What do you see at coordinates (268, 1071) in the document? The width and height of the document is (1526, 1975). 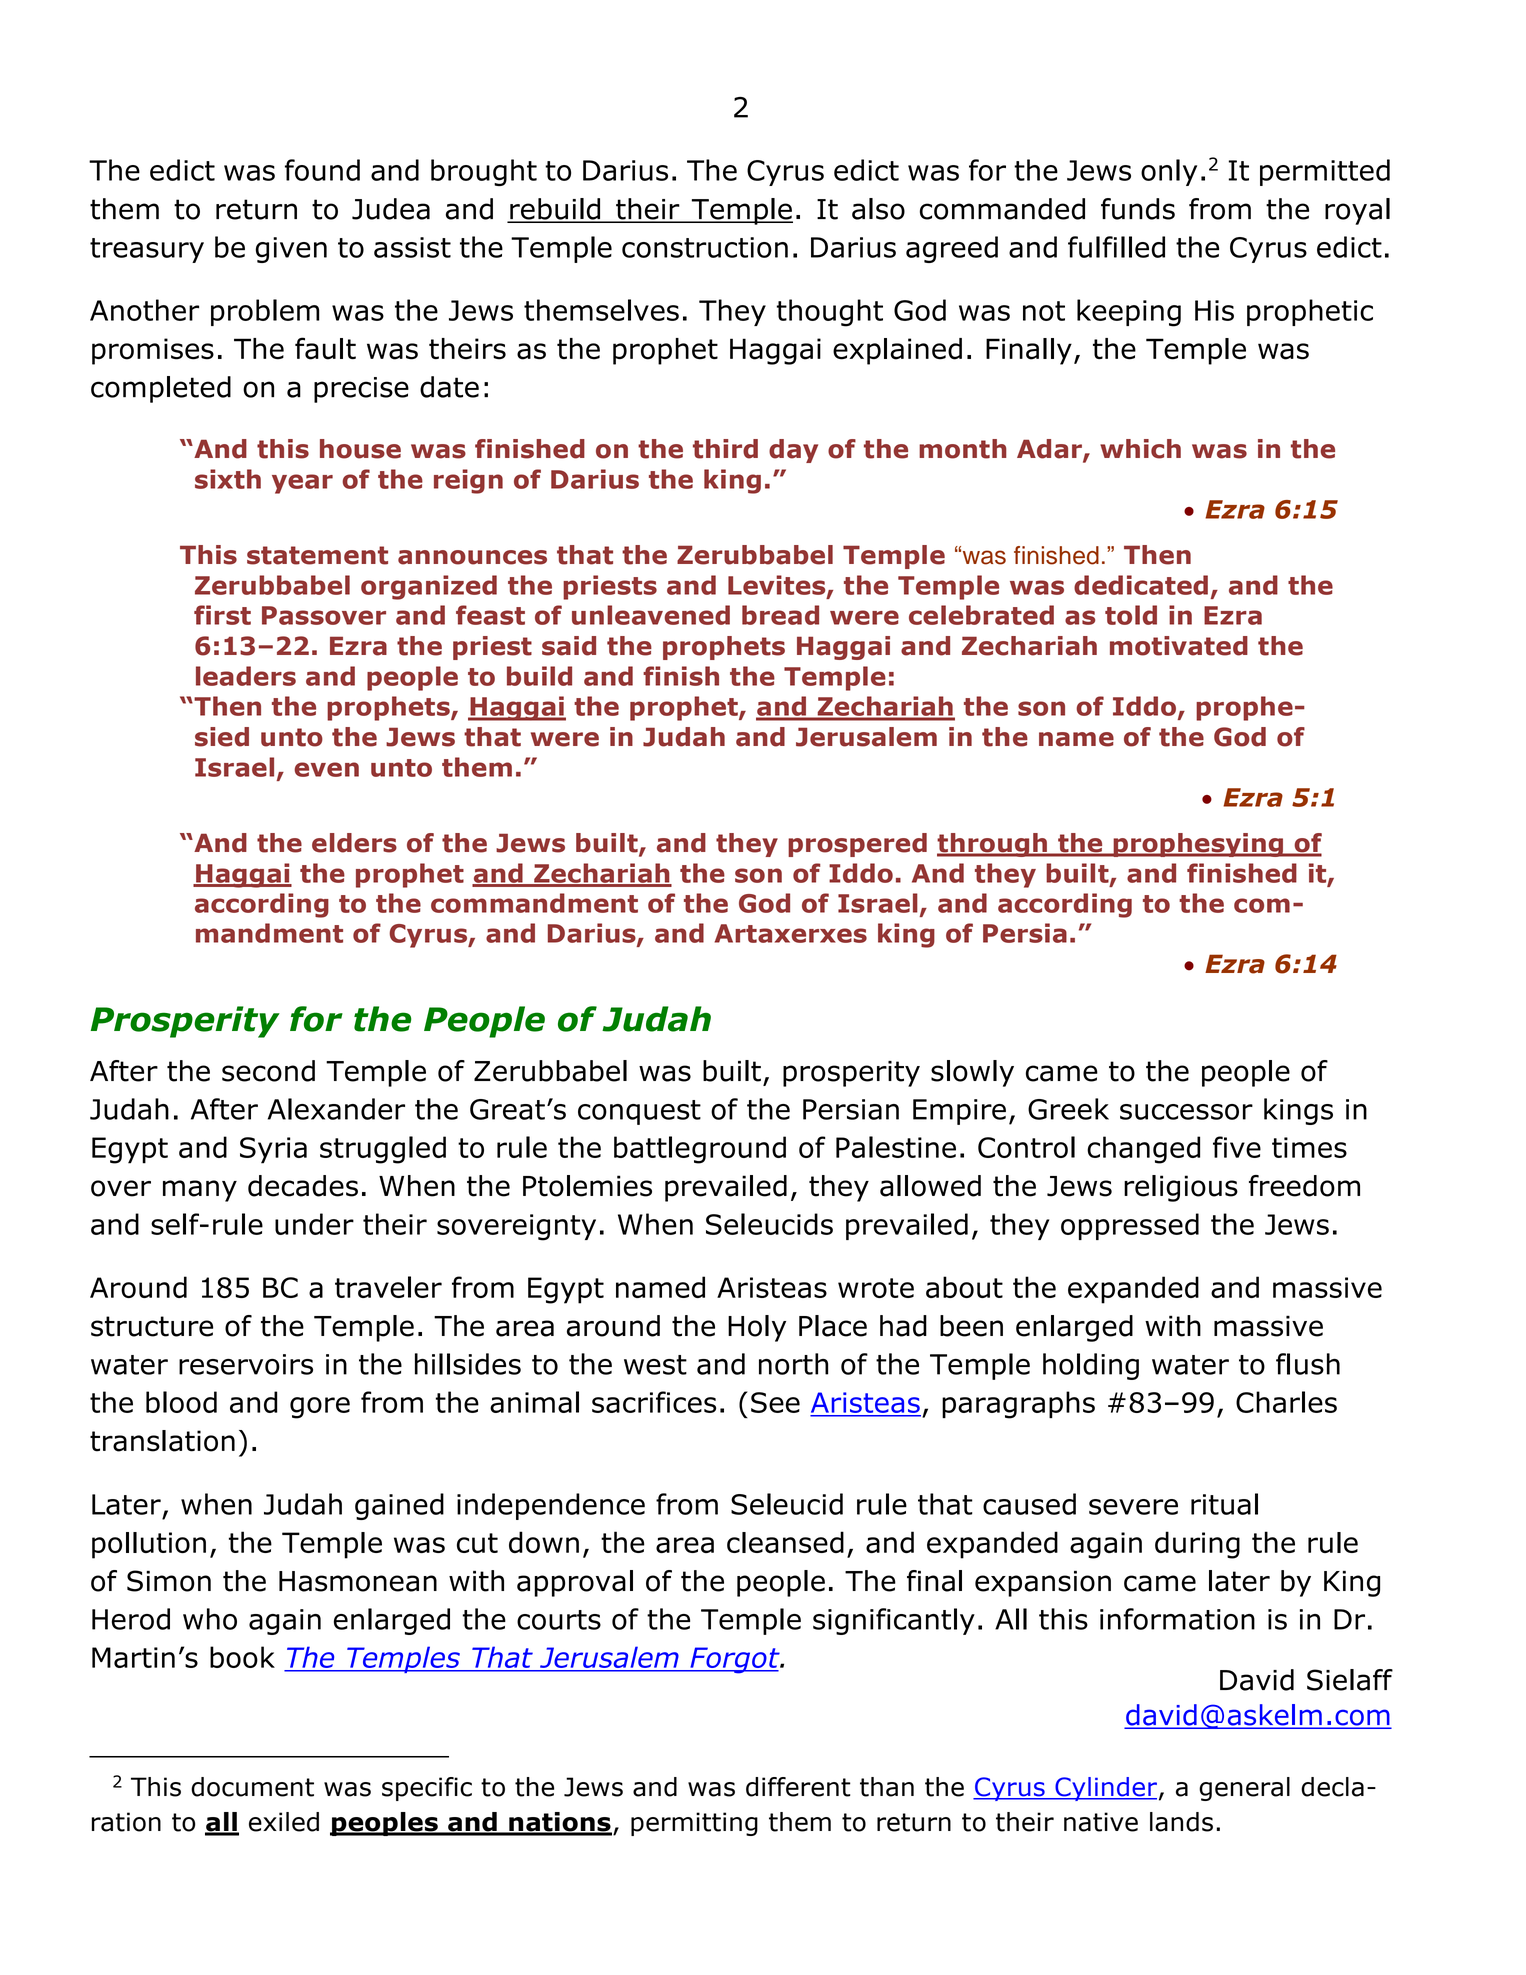 I see `second` at bounding box center [268, 1071].
